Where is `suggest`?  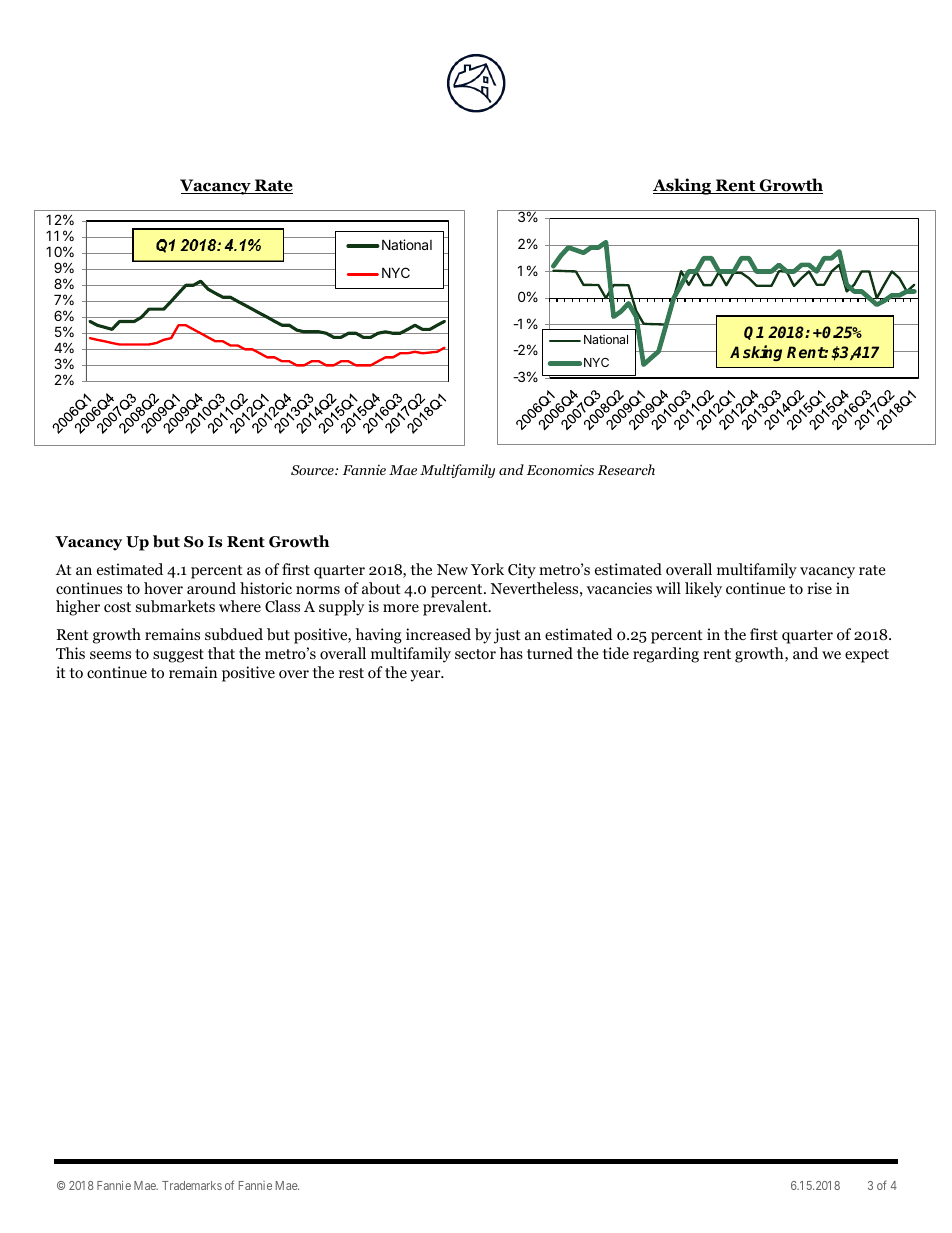 suggest is located at coordinates (178, 656).
